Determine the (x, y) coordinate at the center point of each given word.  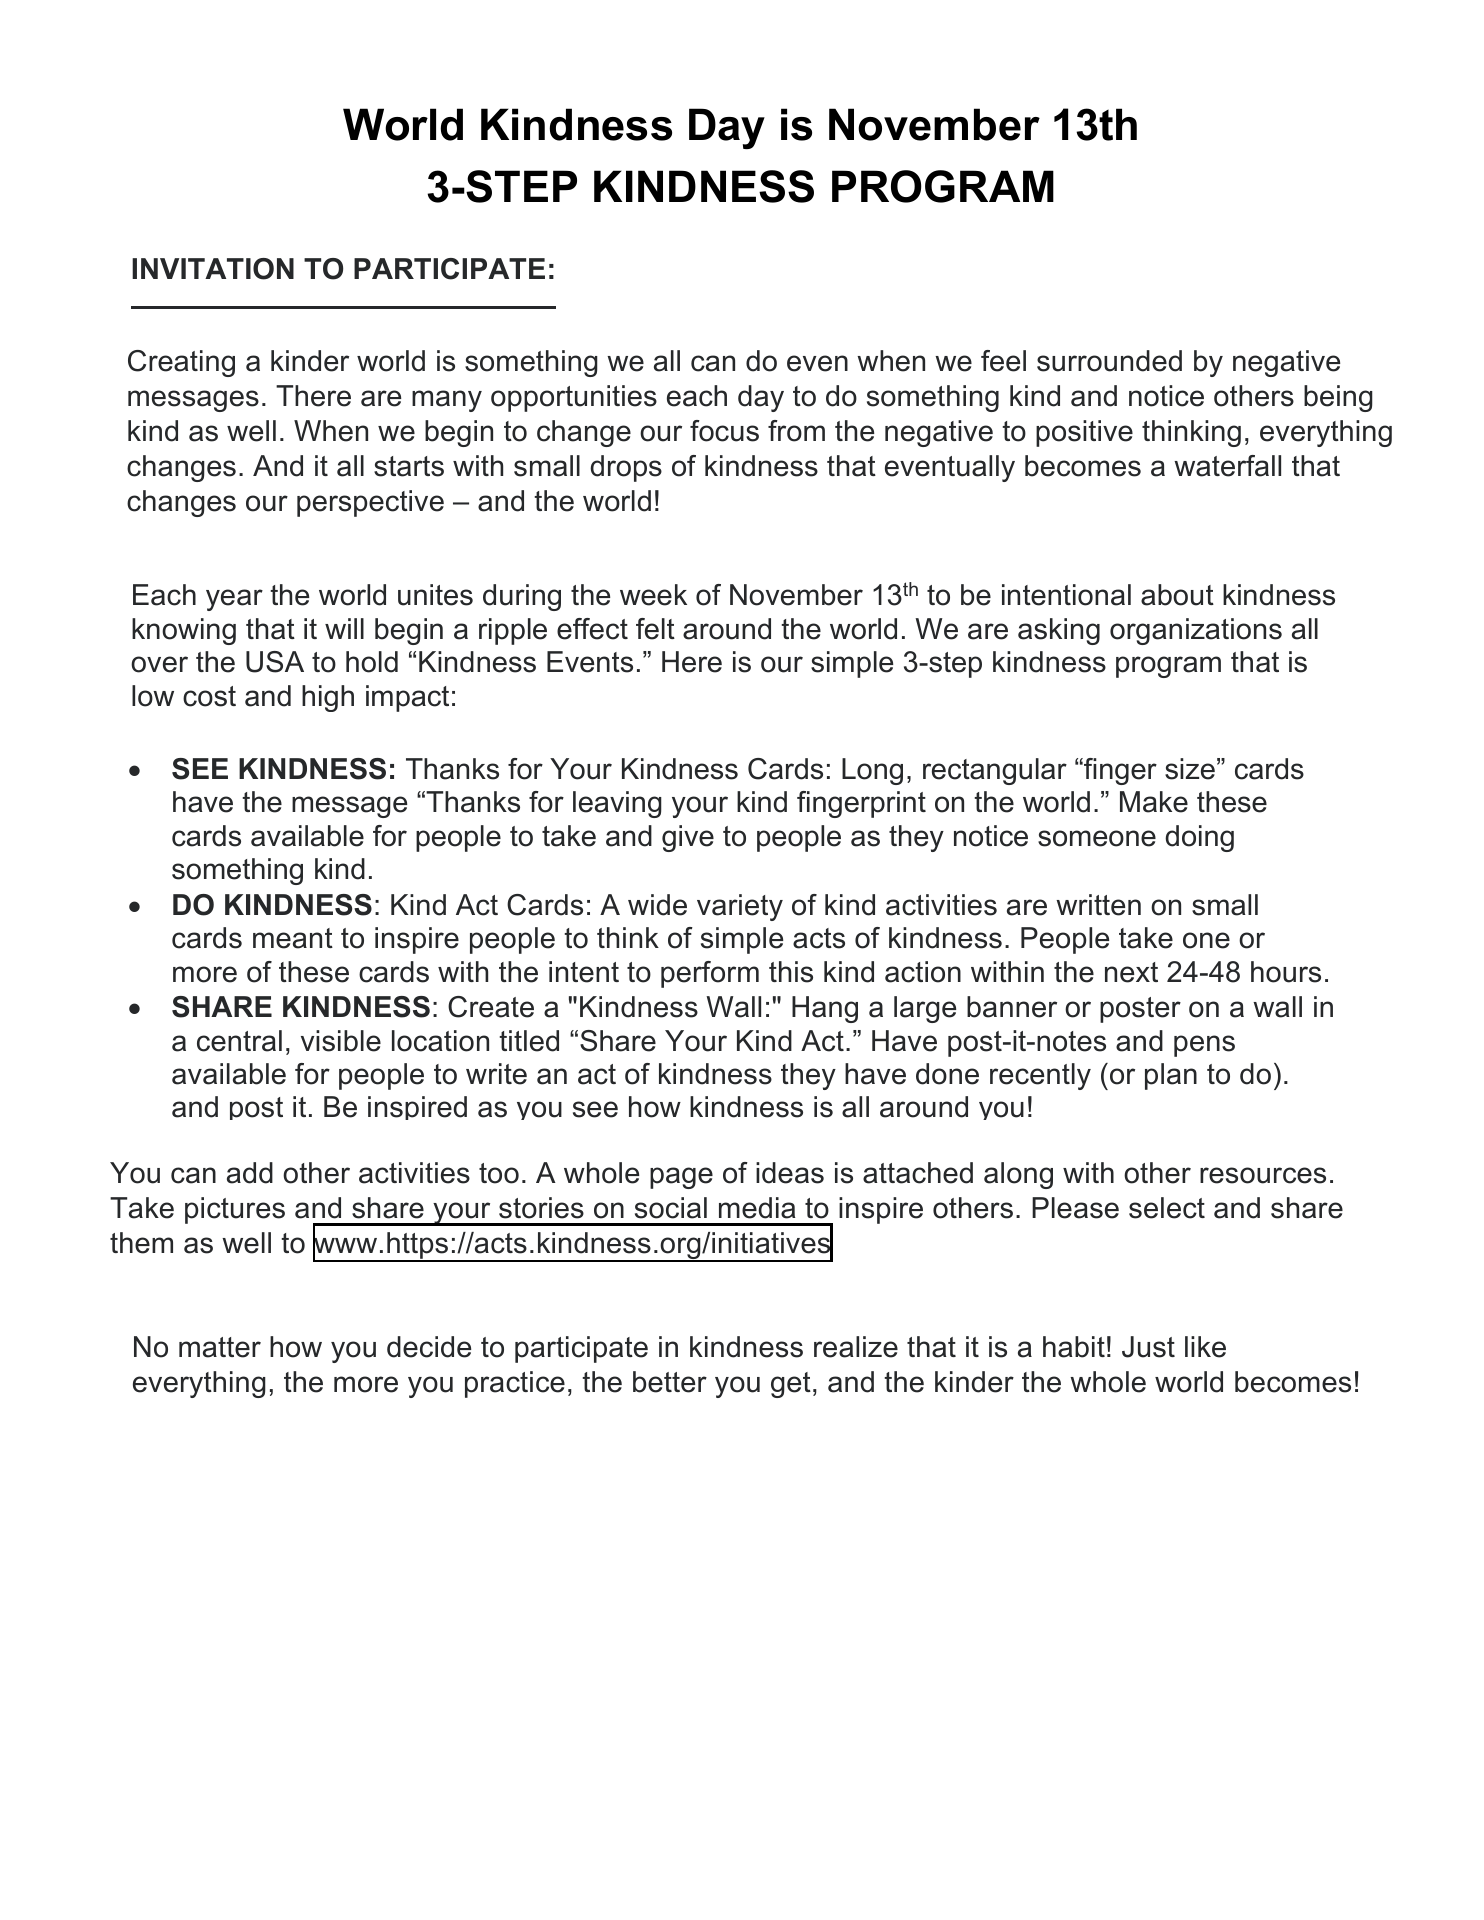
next (1131, 972)
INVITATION (213, 269)
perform (710, 974)
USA (275, 662)
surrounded (1109, 361)
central (239, 1041)
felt (655, 629)
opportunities (574, 398)
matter (220, 1347)
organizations (1196, 631)
